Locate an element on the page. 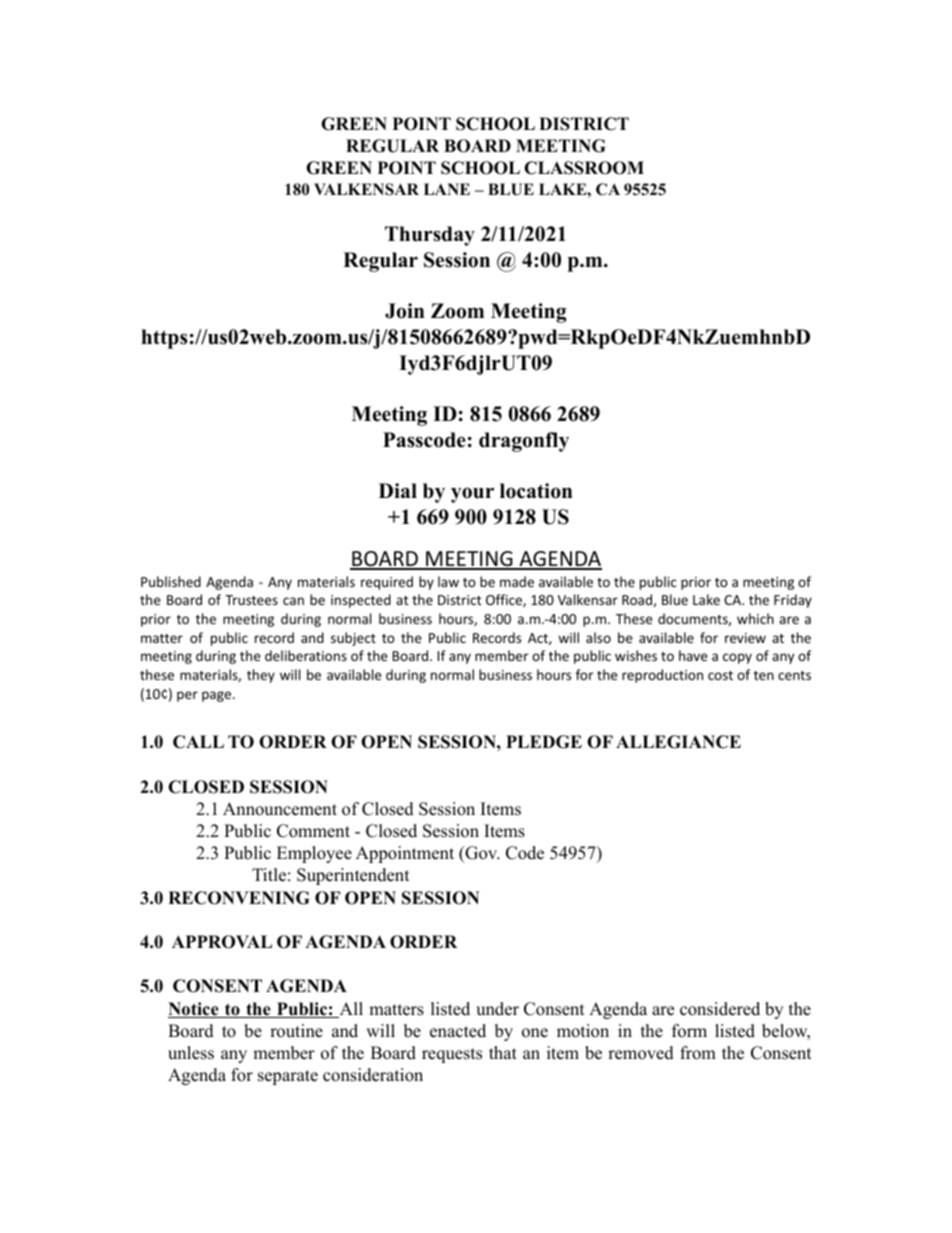  unless is located at coordinates (191, 1053).
